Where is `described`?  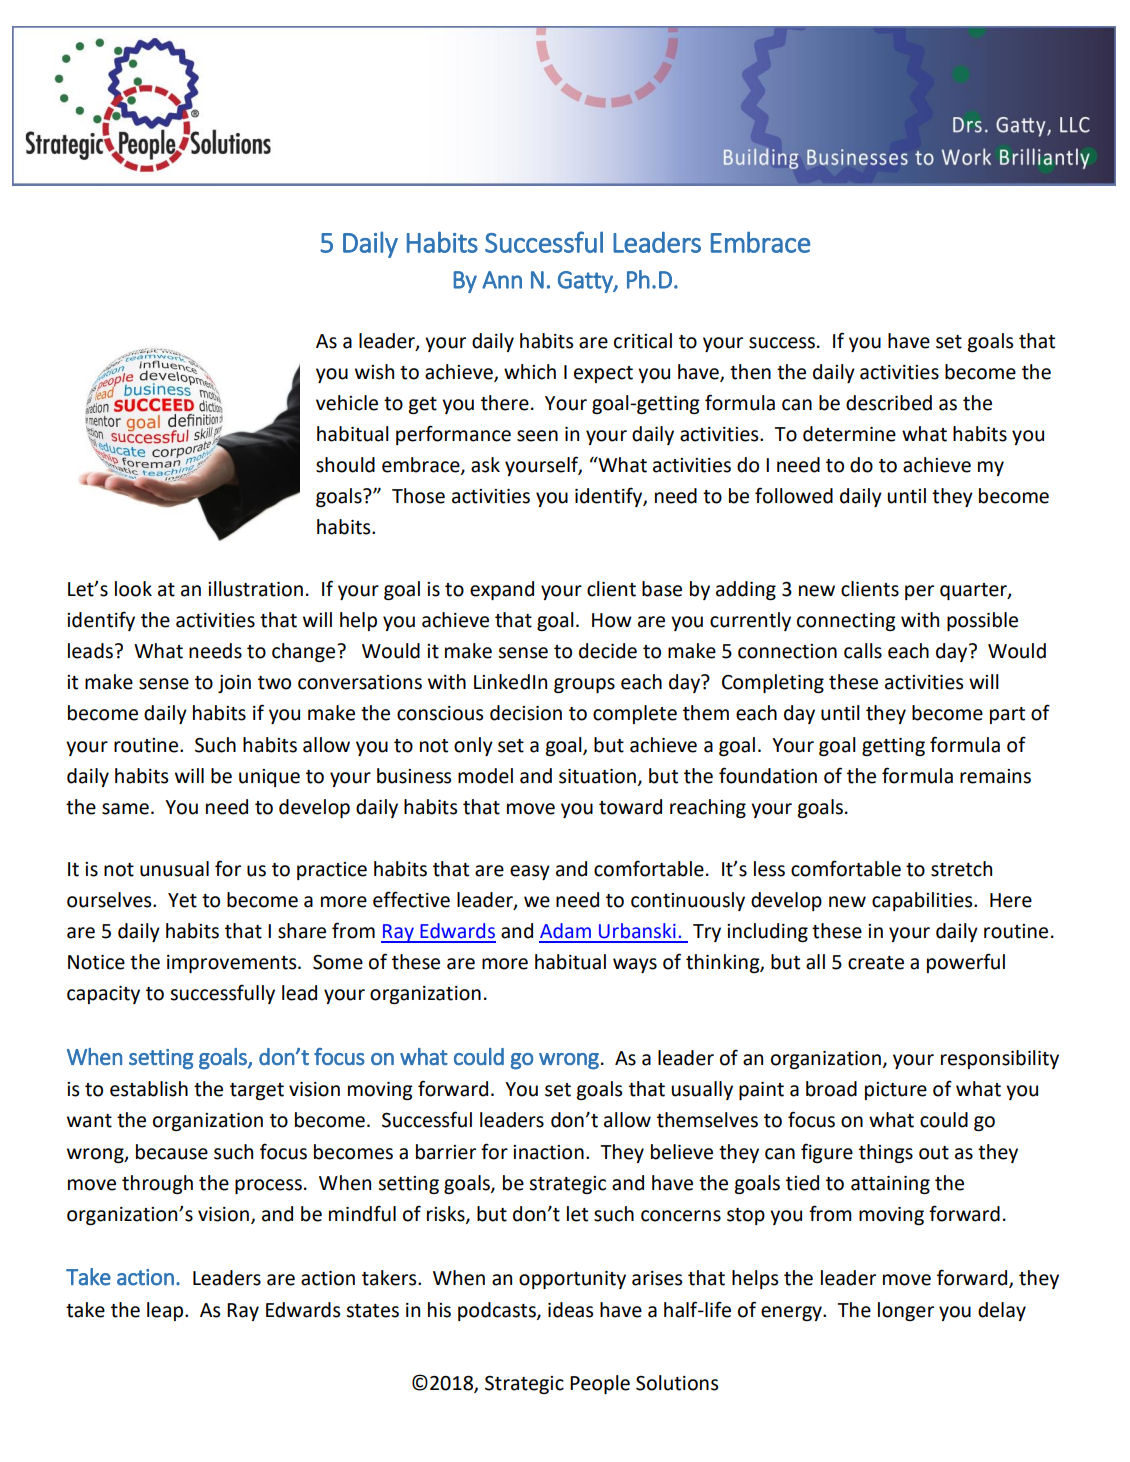
described is located at coordinates (889, 403).
